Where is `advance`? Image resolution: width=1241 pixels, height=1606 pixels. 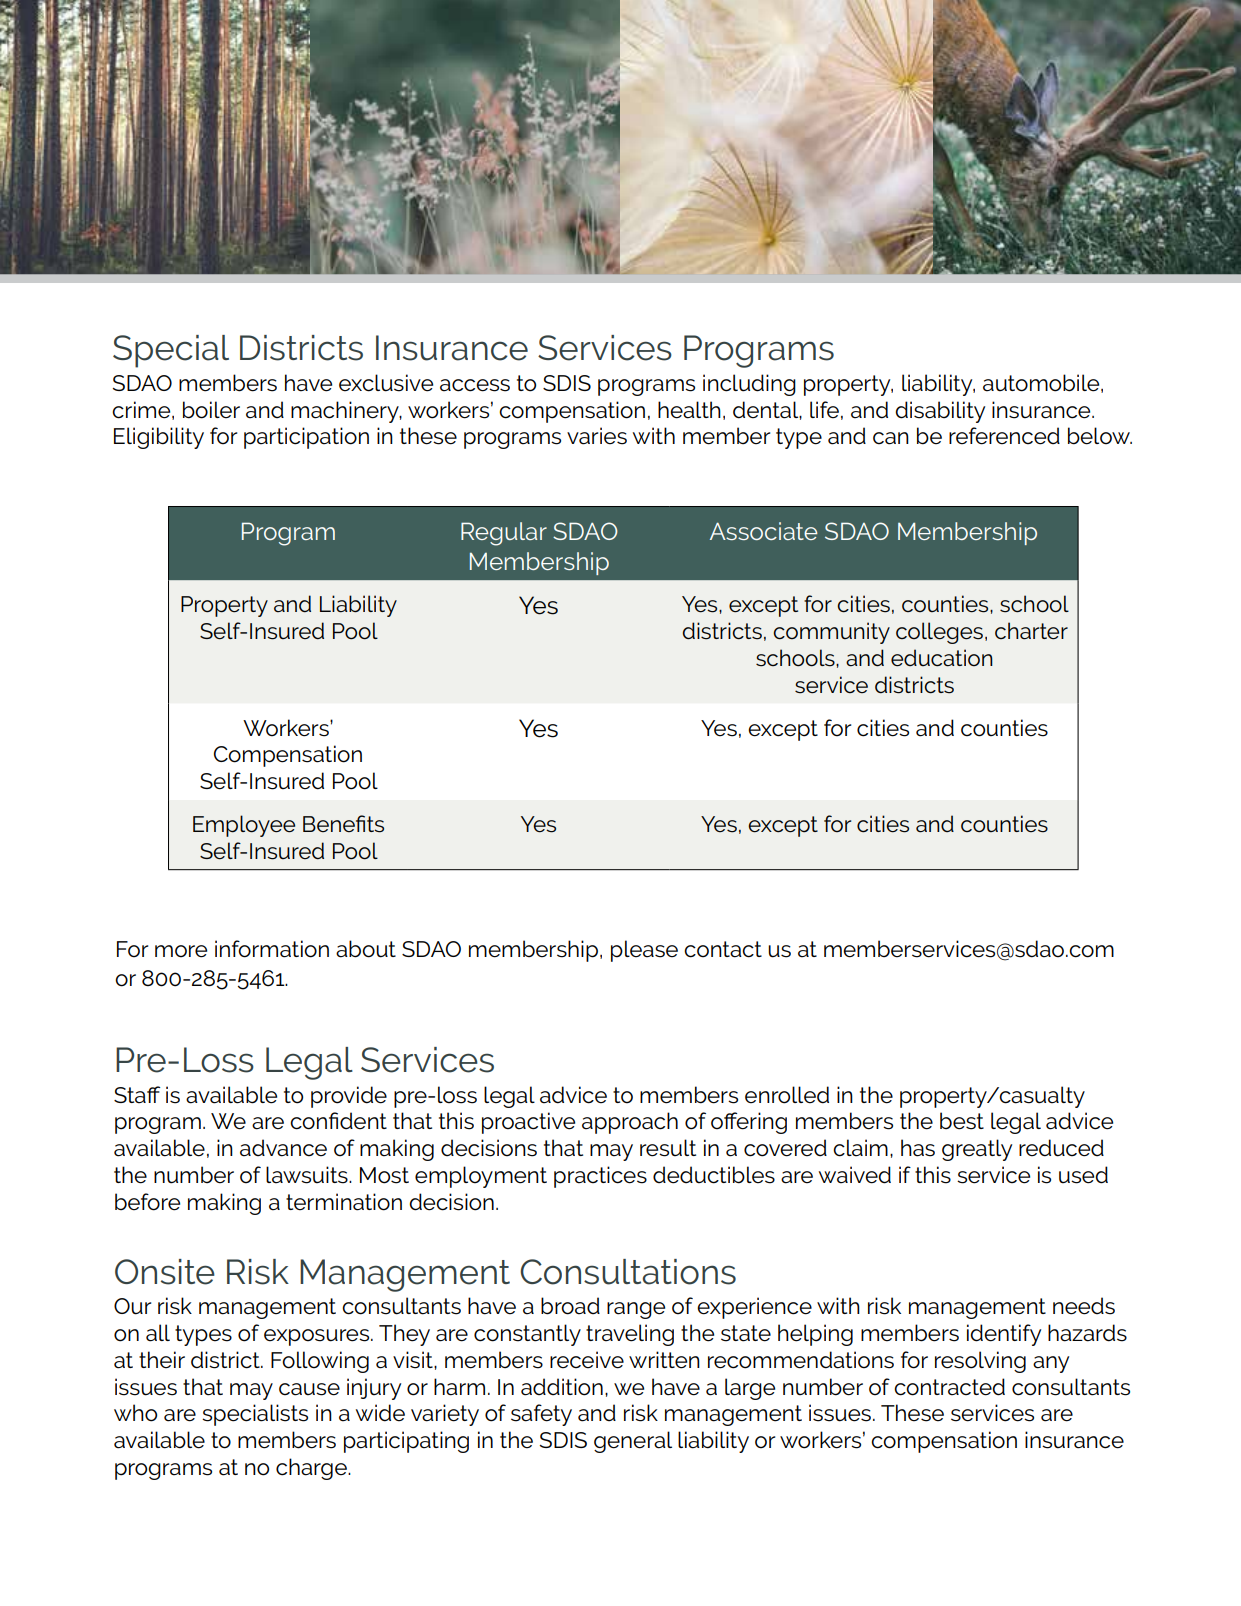 advance is located at coordinates (283, 1148).
